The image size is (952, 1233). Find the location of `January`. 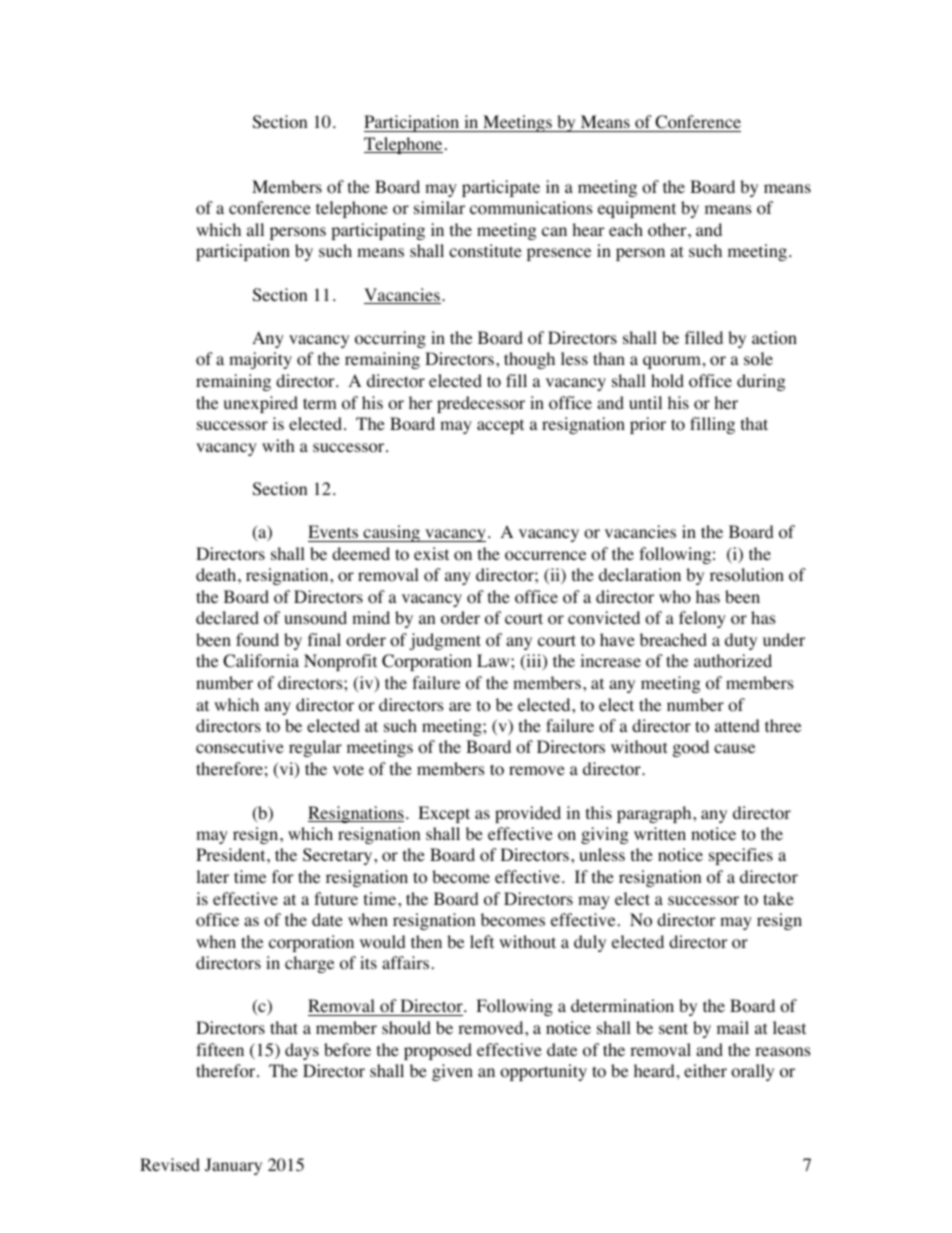

January is located at coordinates (233, 1166).
